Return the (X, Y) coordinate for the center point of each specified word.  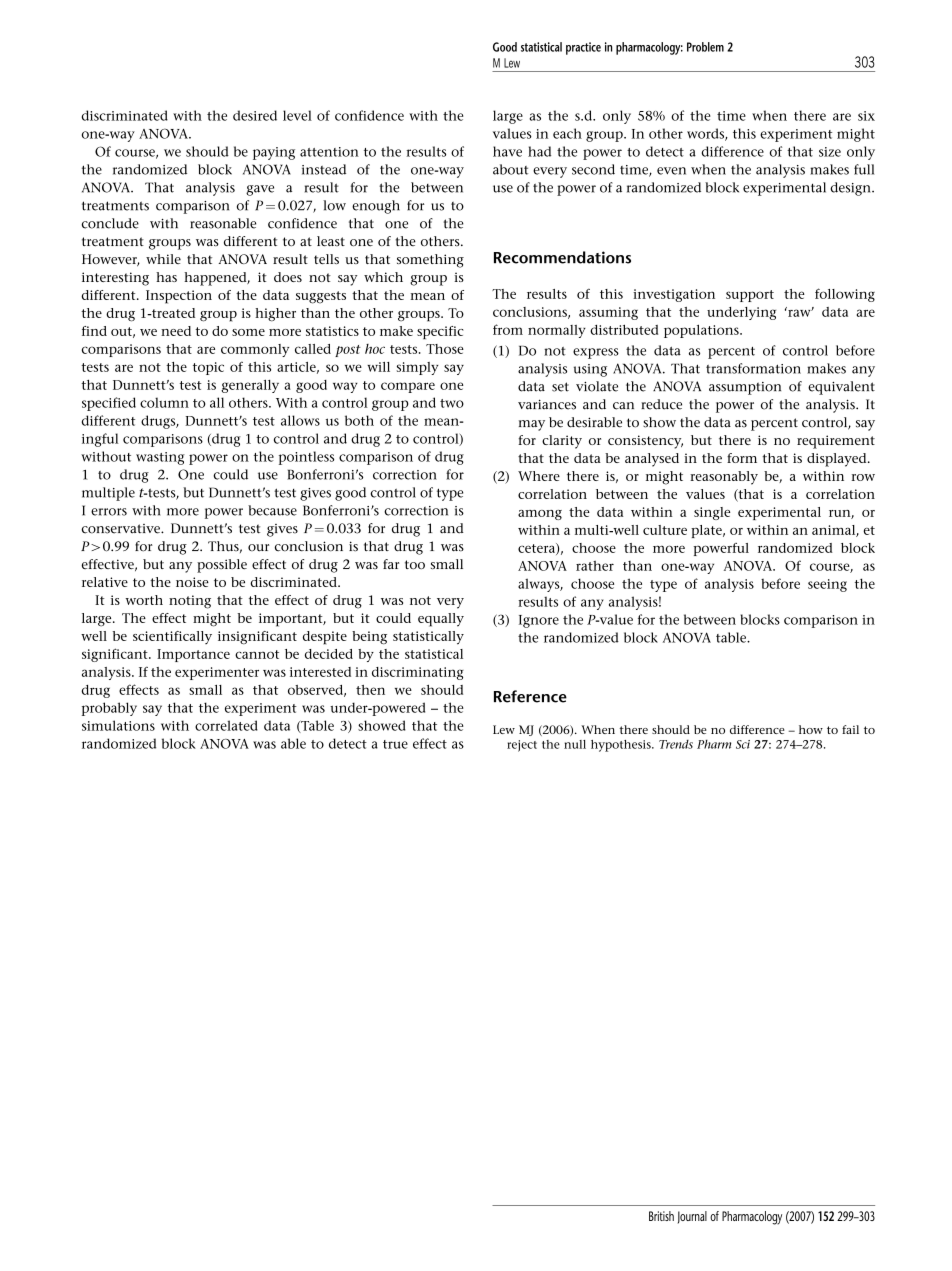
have (507, 151)
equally (441, 620)
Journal (692, 1217)
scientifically (172, 637)
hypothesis (622, 746)
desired (255, 115)
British (661, 1216)
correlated (226, 725)
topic (208, 368)
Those (445, 349)
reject (522, 746)
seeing (827, 585)
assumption (745, 388)
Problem (705, 47)
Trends (676, 744)
